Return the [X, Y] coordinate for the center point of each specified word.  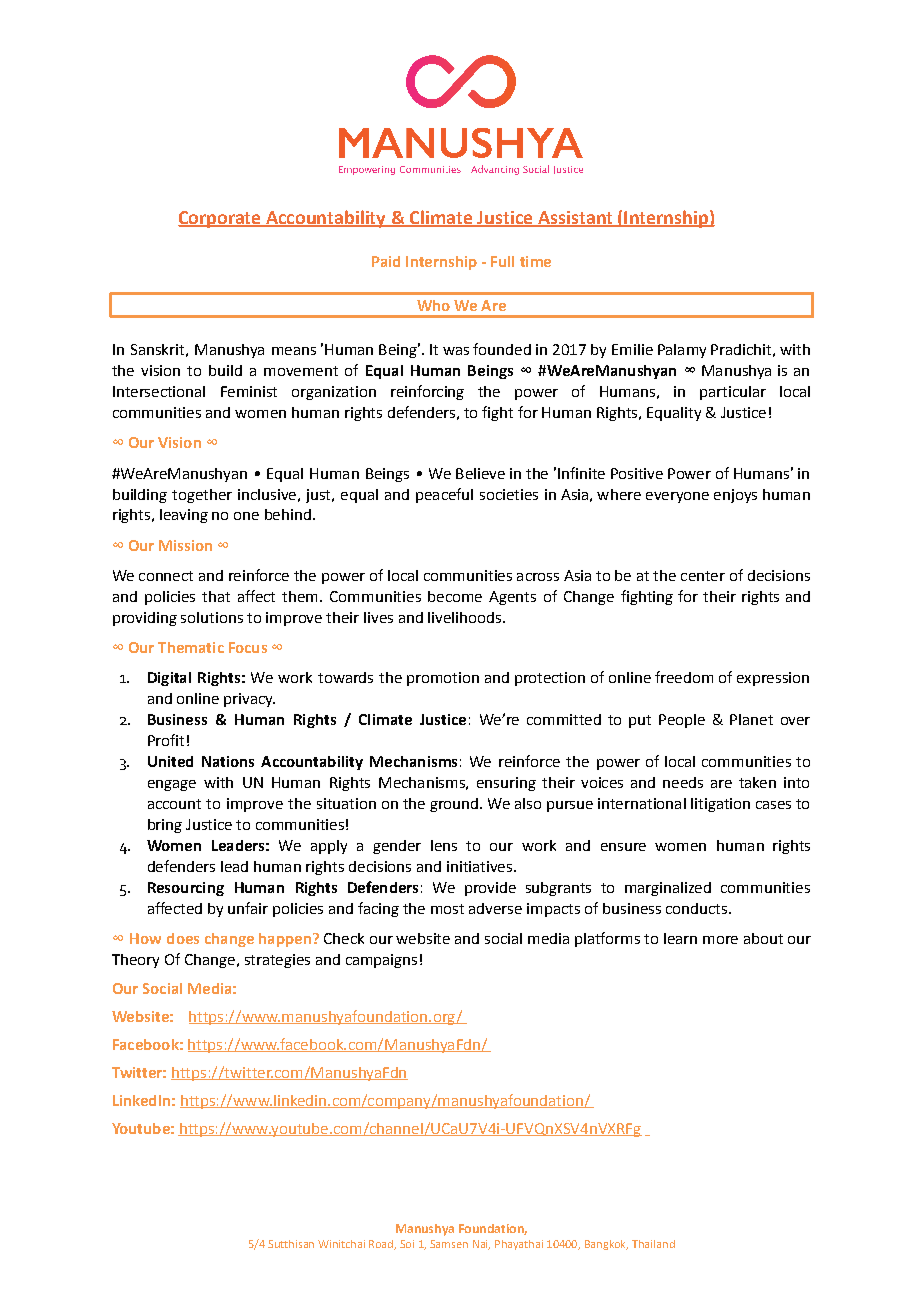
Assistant [575, 219]
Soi [407, 1244]
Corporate [220, 219]
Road [382, 1245]
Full [502, 261]
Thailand [653, 1244]
